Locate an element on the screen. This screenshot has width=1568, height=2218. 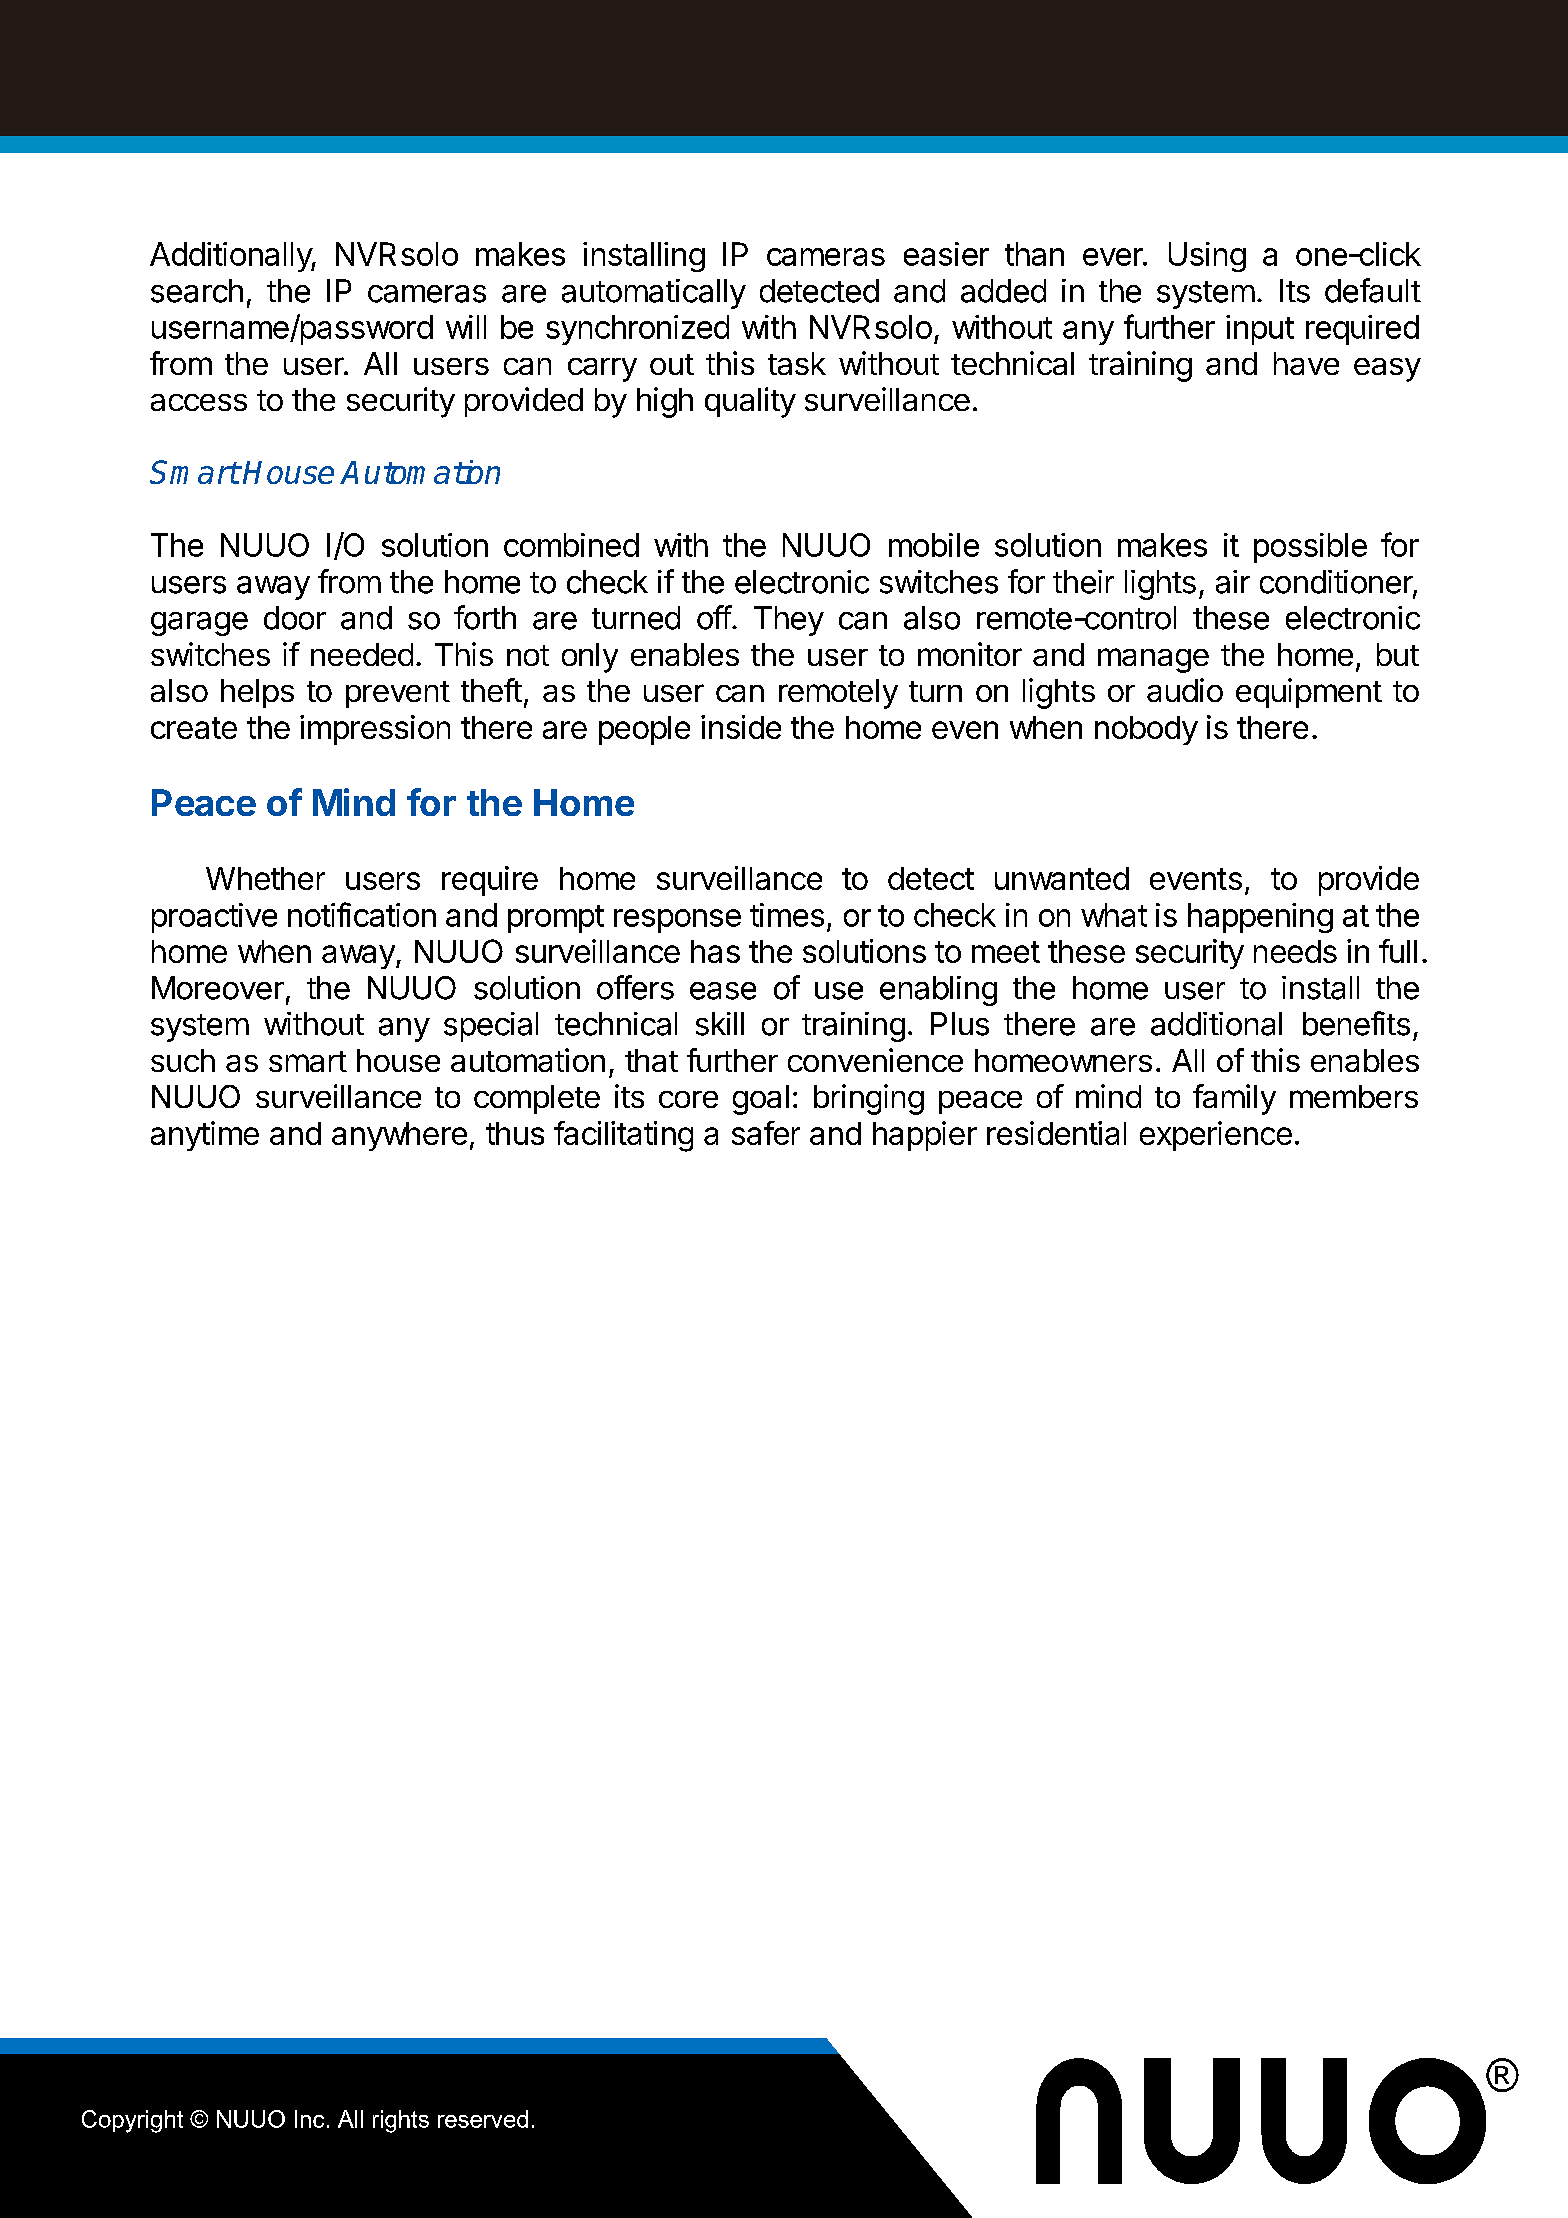
safer is located at coordinates (766, 1133).
